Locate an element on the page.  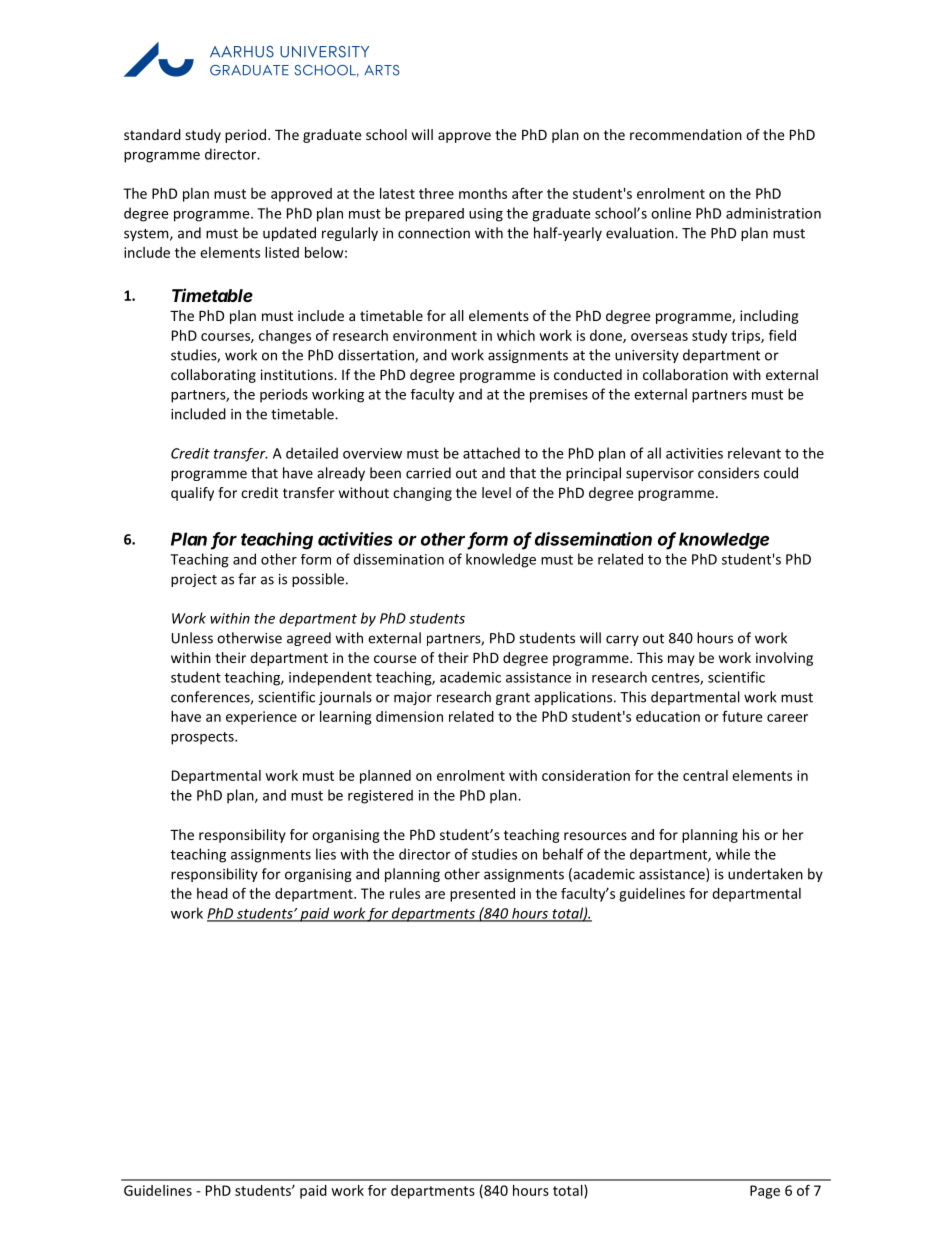
head is located at coordinates (212, 893).
